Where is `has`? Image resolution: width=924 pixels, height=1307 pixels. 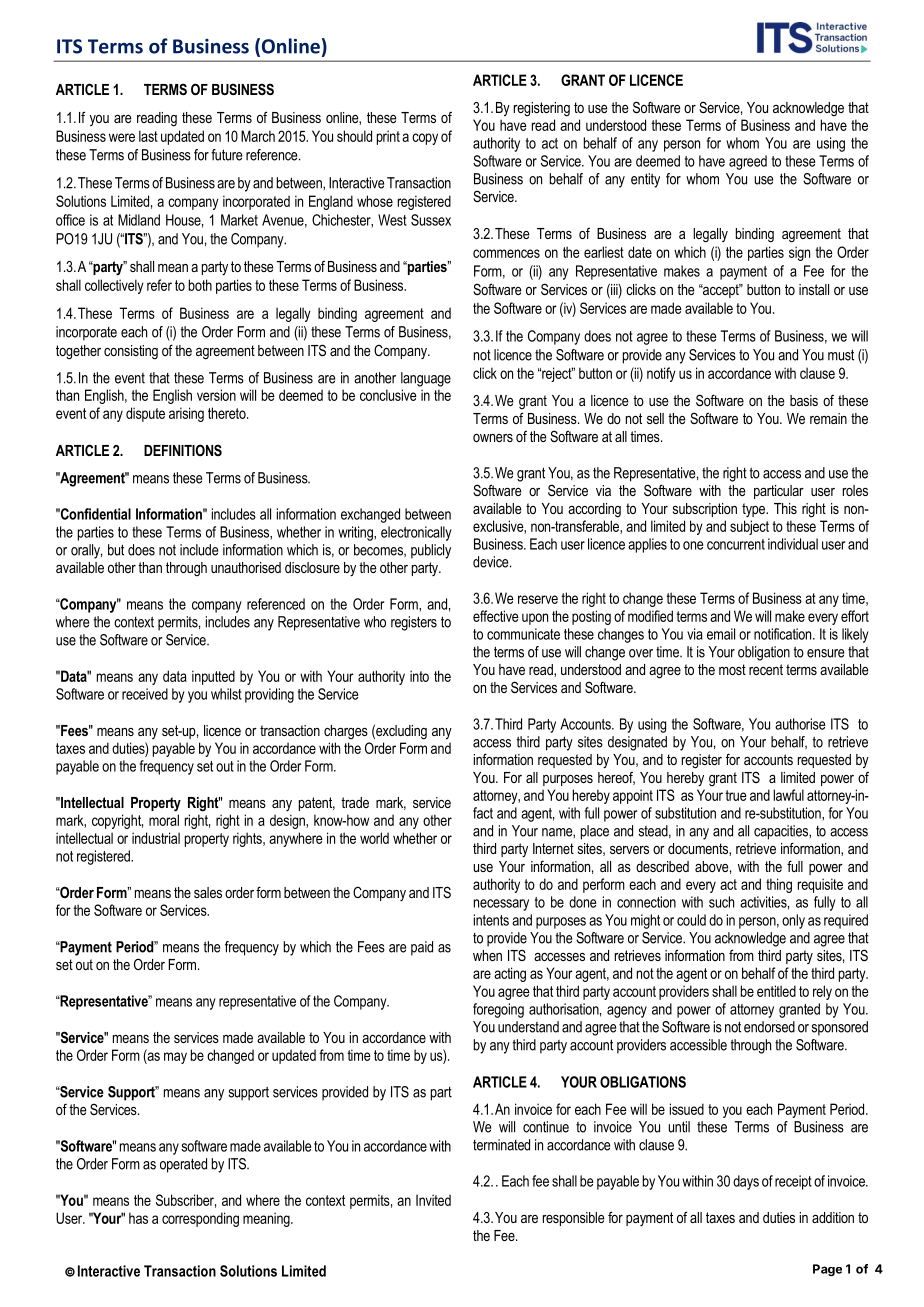
has is located at coordinates (138, 1218).
